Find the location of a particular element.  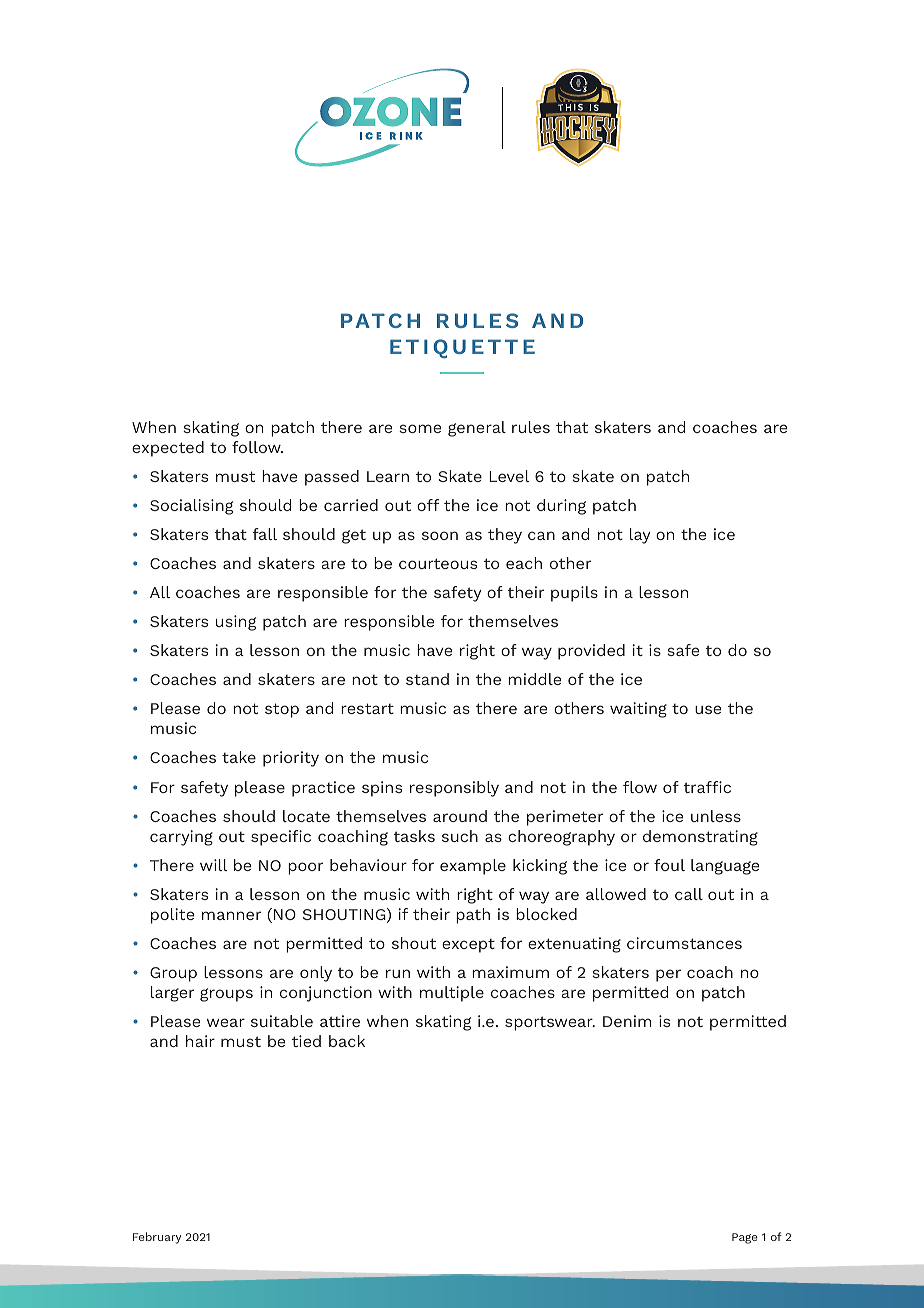

responsibly is located at coordinates (454, 789).
